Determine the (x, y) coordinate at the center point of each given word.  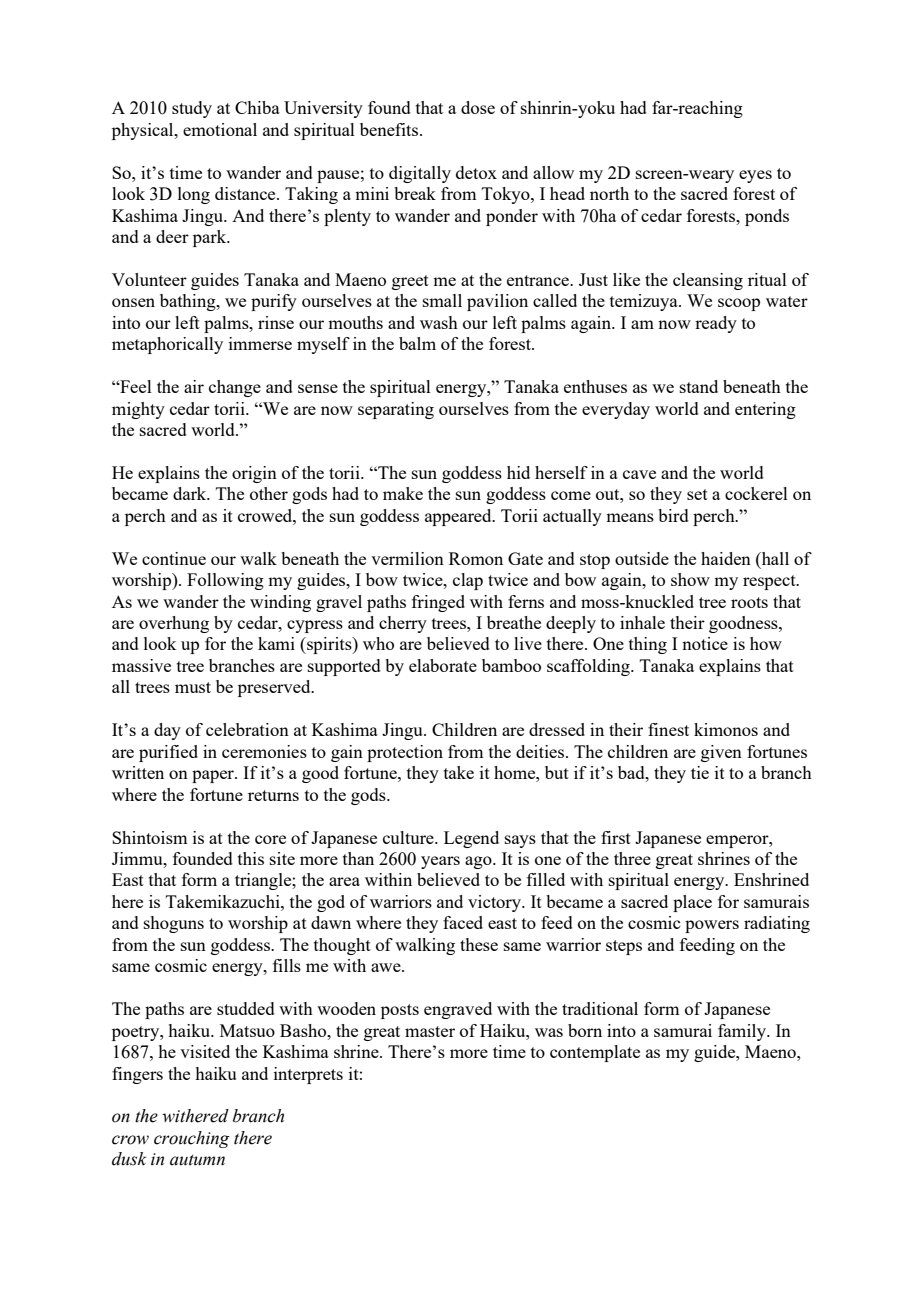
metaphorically (167, 345)
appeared (459, 517)
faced (463, 922)
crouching (192, 1139)
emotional (220, 129)
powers (712, 926)
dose (478, 107)
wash (439, 322)
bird (673, 515)
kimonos (726, 729)
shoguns (174, 924)
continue (174, 558)
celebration (247, 729)
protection (405, 753)
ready (716, 324)
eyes (755, 176)
